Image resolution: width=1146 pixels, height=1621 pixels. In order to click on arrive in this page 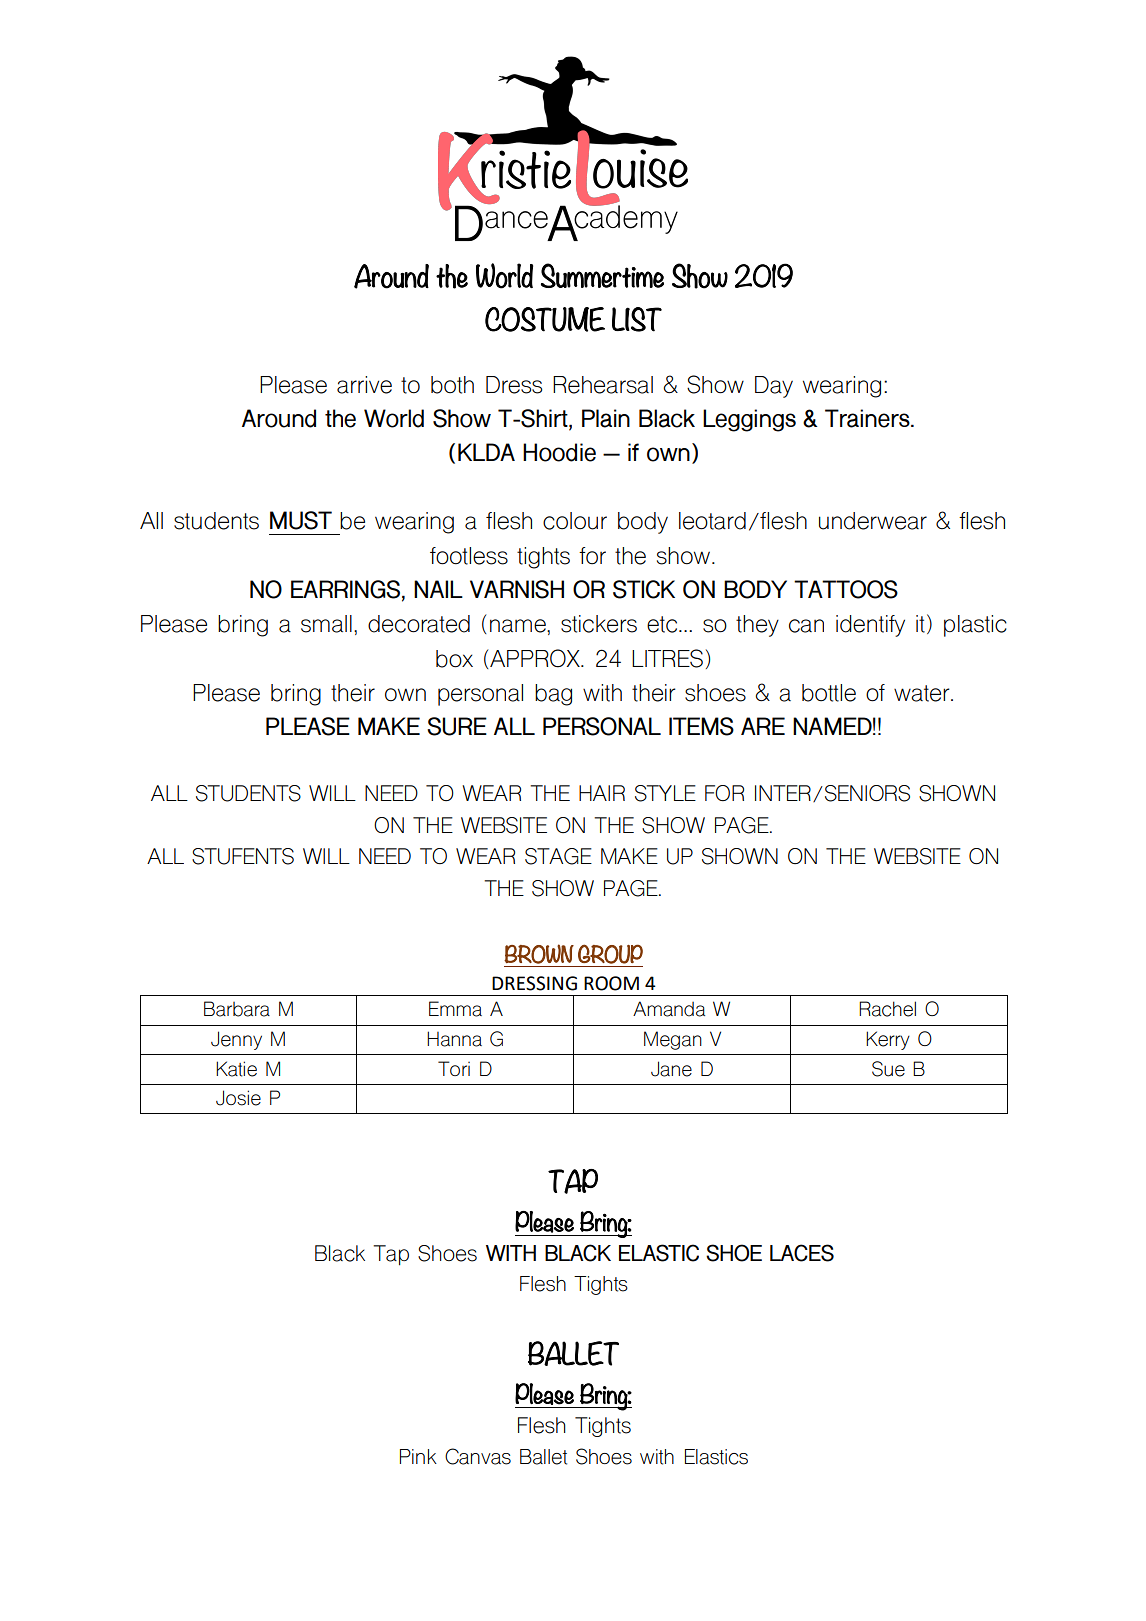, I will do `click(364, 385)`.
